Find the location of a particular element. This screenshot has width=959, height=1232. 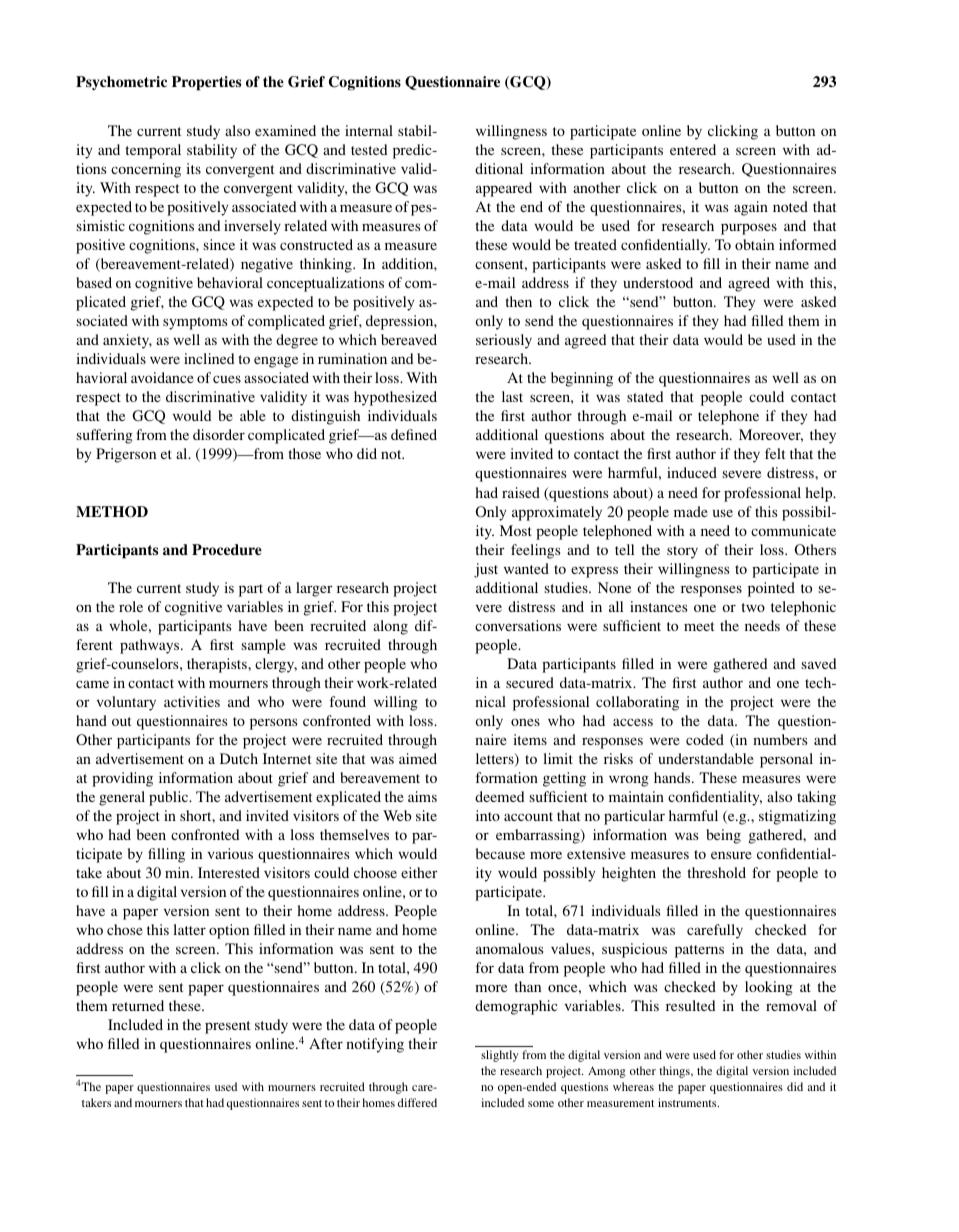

just is located at coordinates (486, 570).
